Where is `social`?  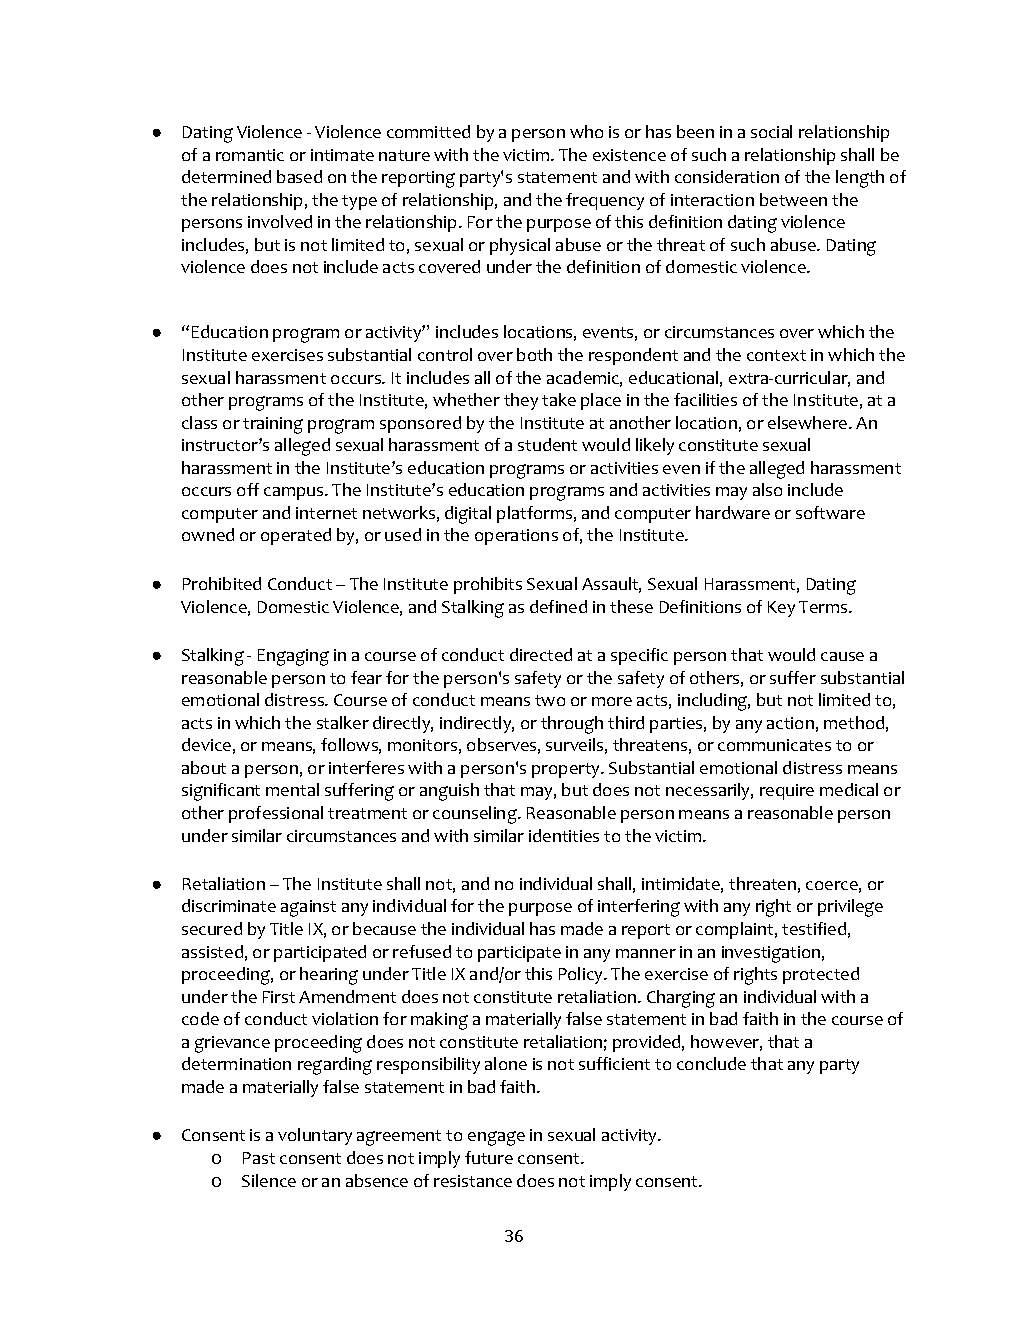
social is located at coordinates (771, 131).
